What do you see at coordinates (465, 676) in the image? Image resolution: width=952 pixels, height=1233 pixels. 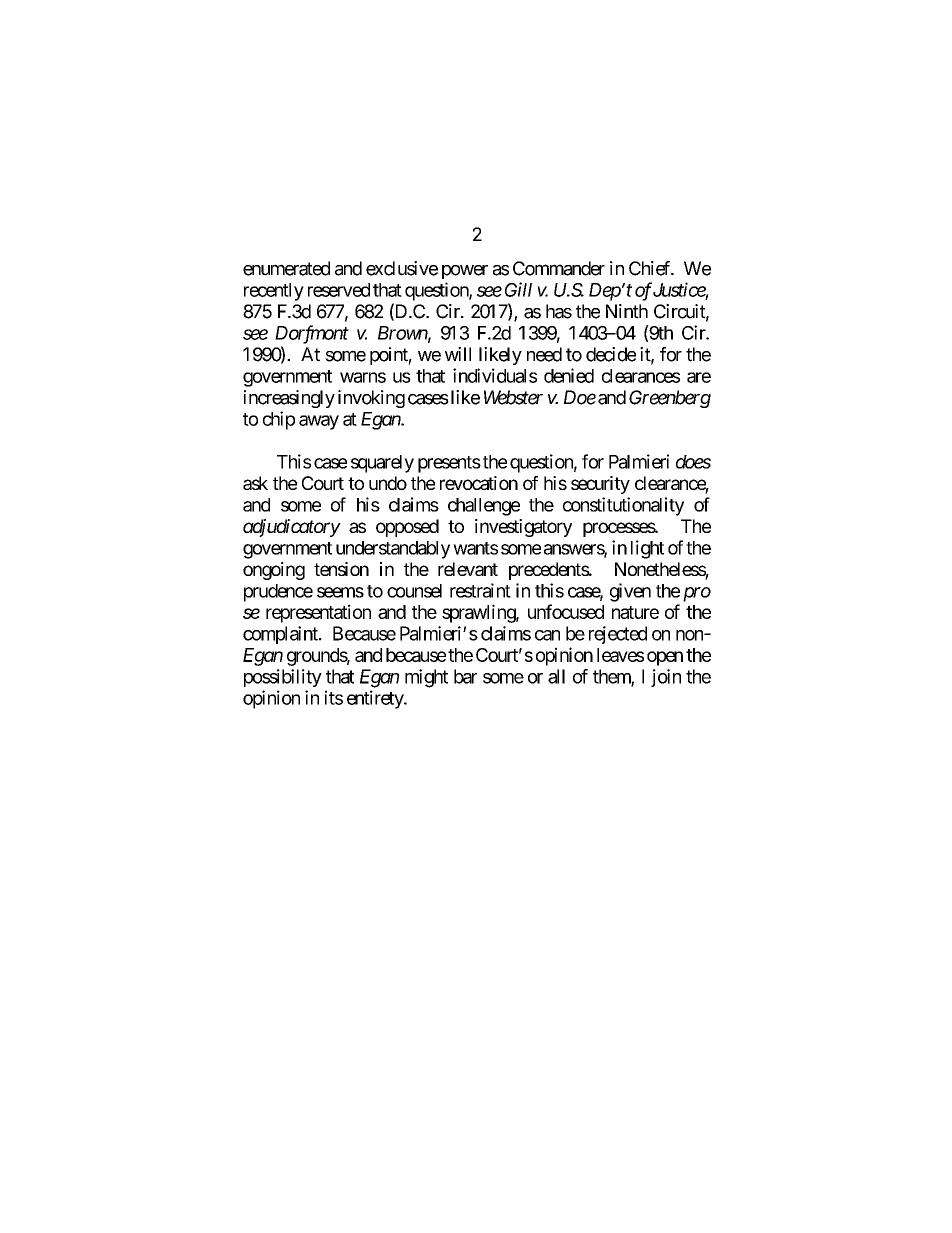 I see `bar` at bounding box center [465, 676].
